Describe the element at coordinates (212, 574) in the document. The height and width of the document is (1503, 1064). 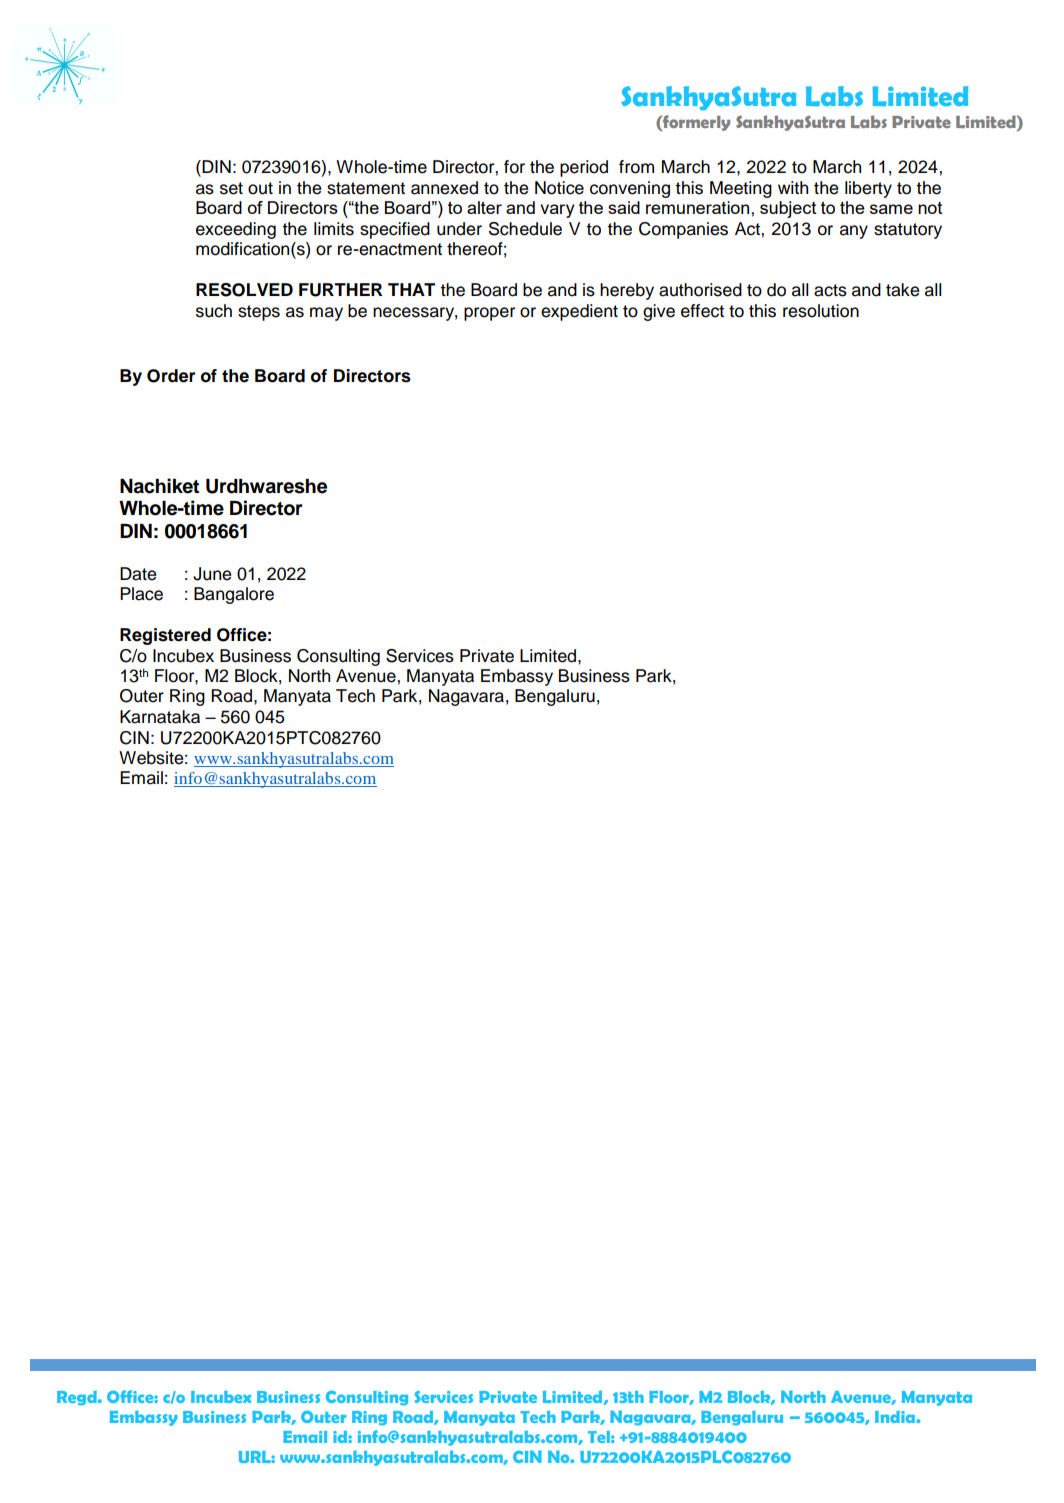
I see `June` at that location.
